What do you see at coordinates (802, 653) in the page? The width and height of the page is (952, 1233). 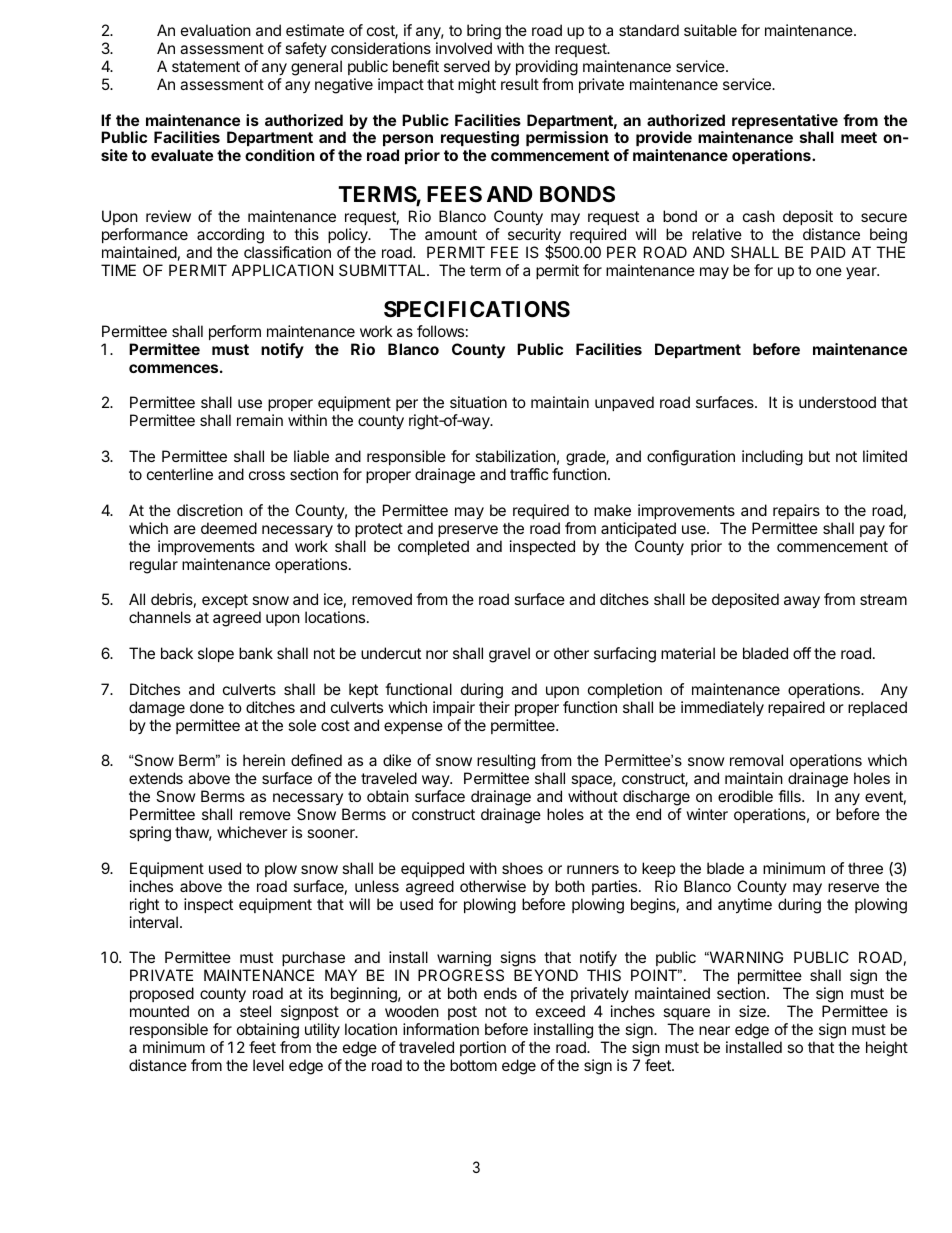 I see `off` at bounding box center [802, 653].
